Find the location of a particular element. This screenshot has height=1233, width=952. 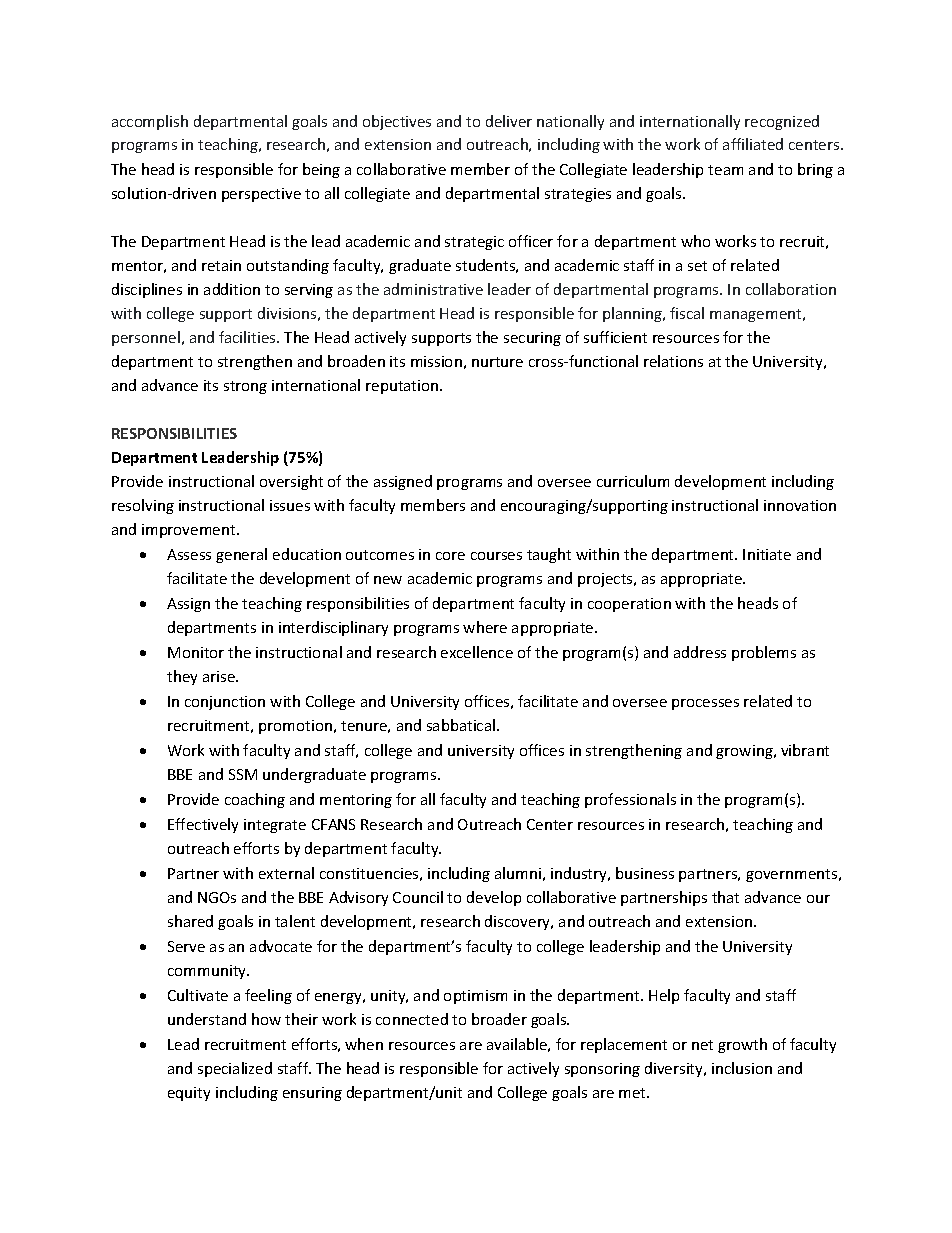

specialized is located at coordinates (235, 1069).
